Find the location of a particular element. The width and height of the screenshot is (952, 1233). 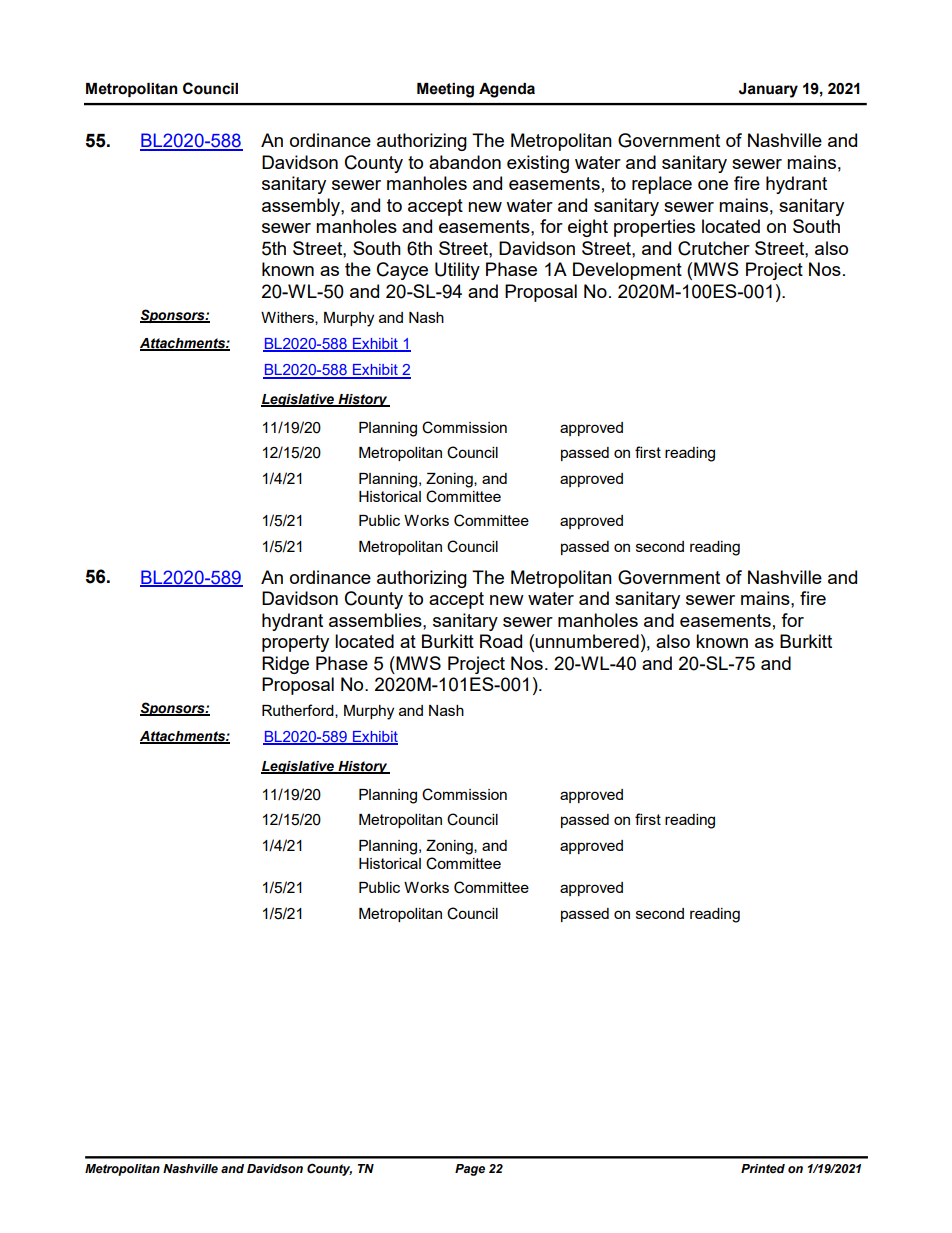

Withers is located at coordinates (288, 318).
